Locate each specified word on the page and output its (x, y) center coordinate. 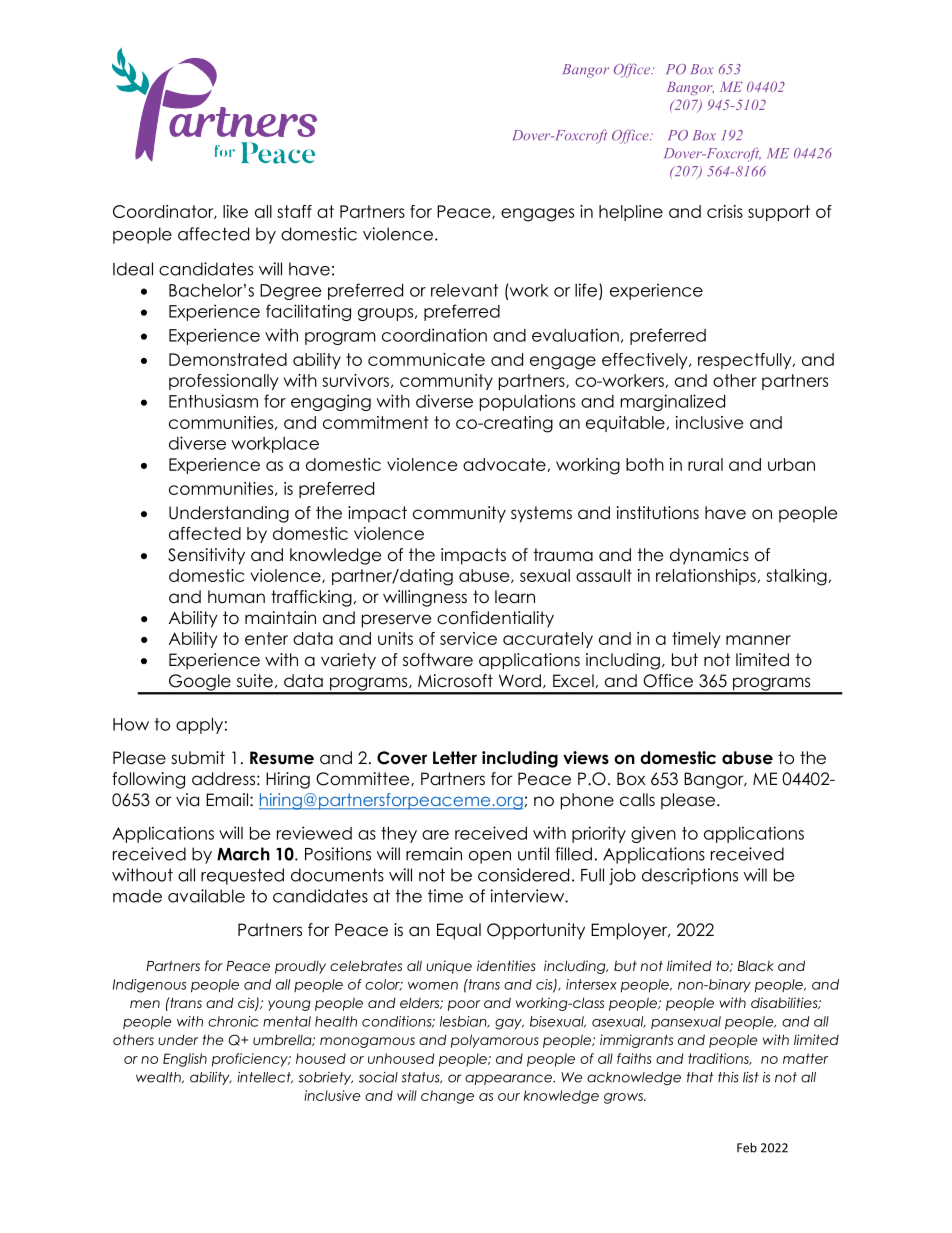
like (235, 211)
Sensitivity (206, 556)
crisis (725, 211)
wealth (159, 1077)
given (653, 834)
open (490, 857)
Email (227, 799)
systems (541, 514)
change (447, 1097)
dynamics (709, 556)
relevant (464, 290)
